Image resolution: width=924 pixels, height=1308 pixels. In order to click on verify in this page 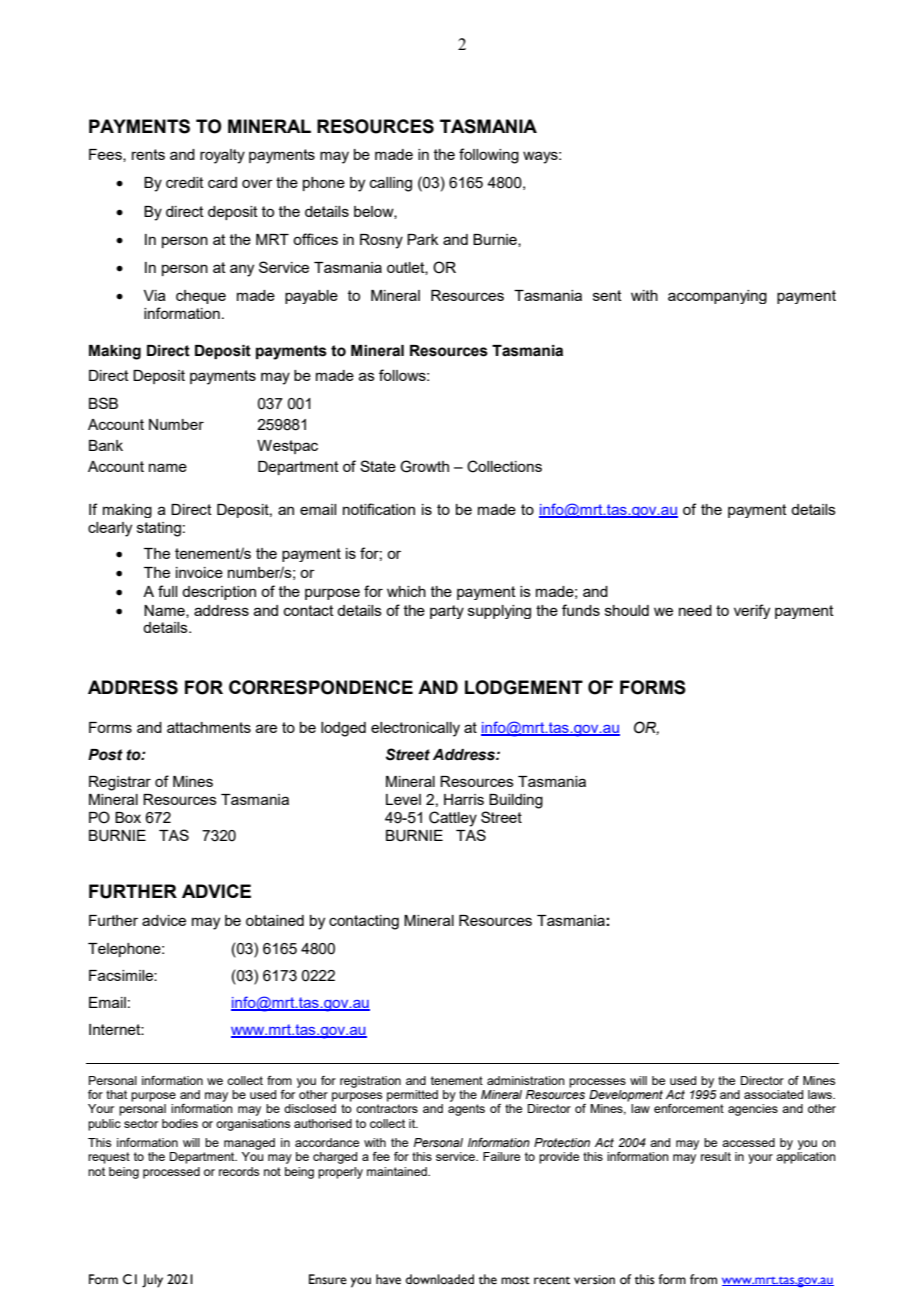, I will do `click(752, 611)`.
